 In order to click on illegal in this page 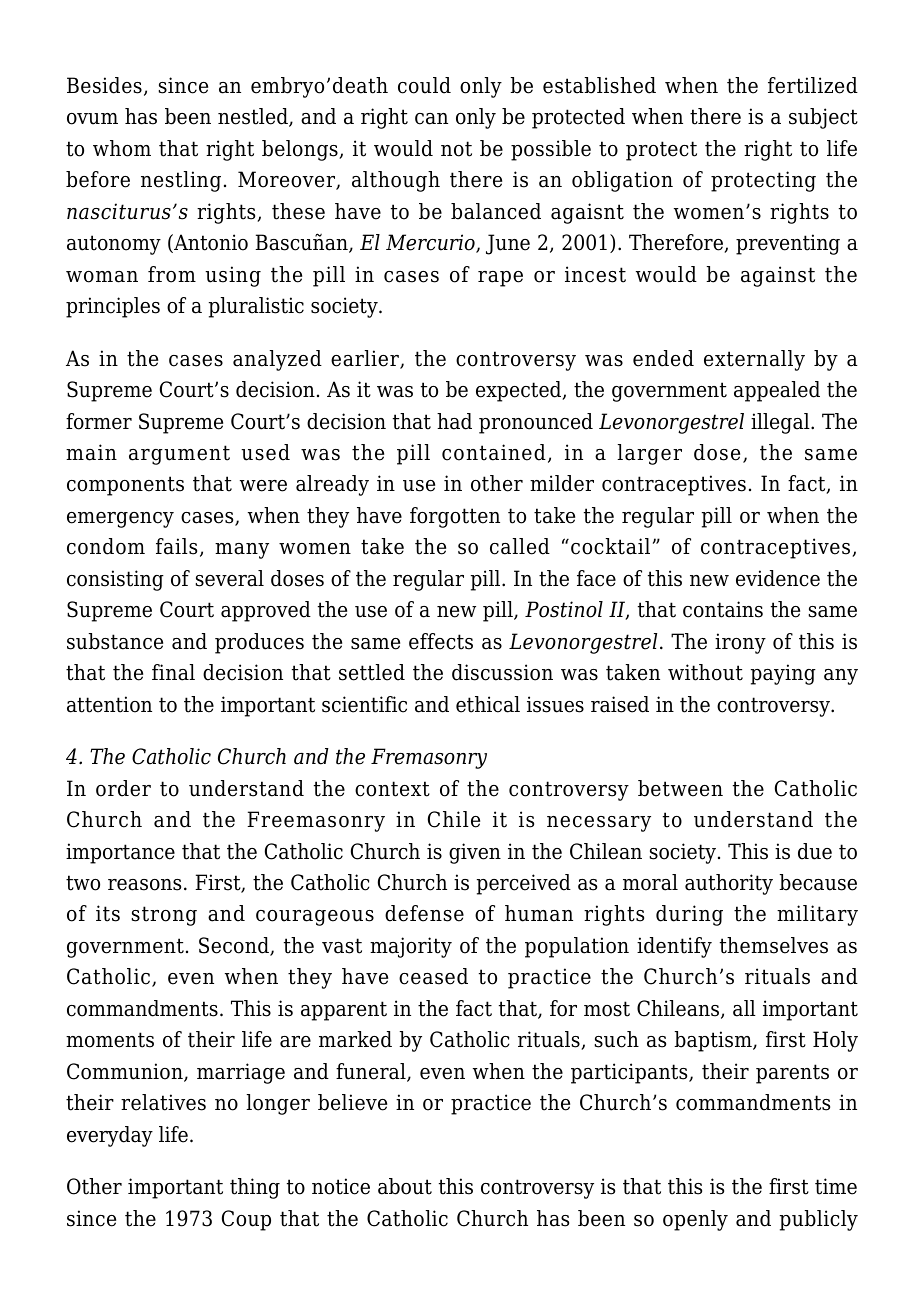, I will do `click(781, 423)`.
